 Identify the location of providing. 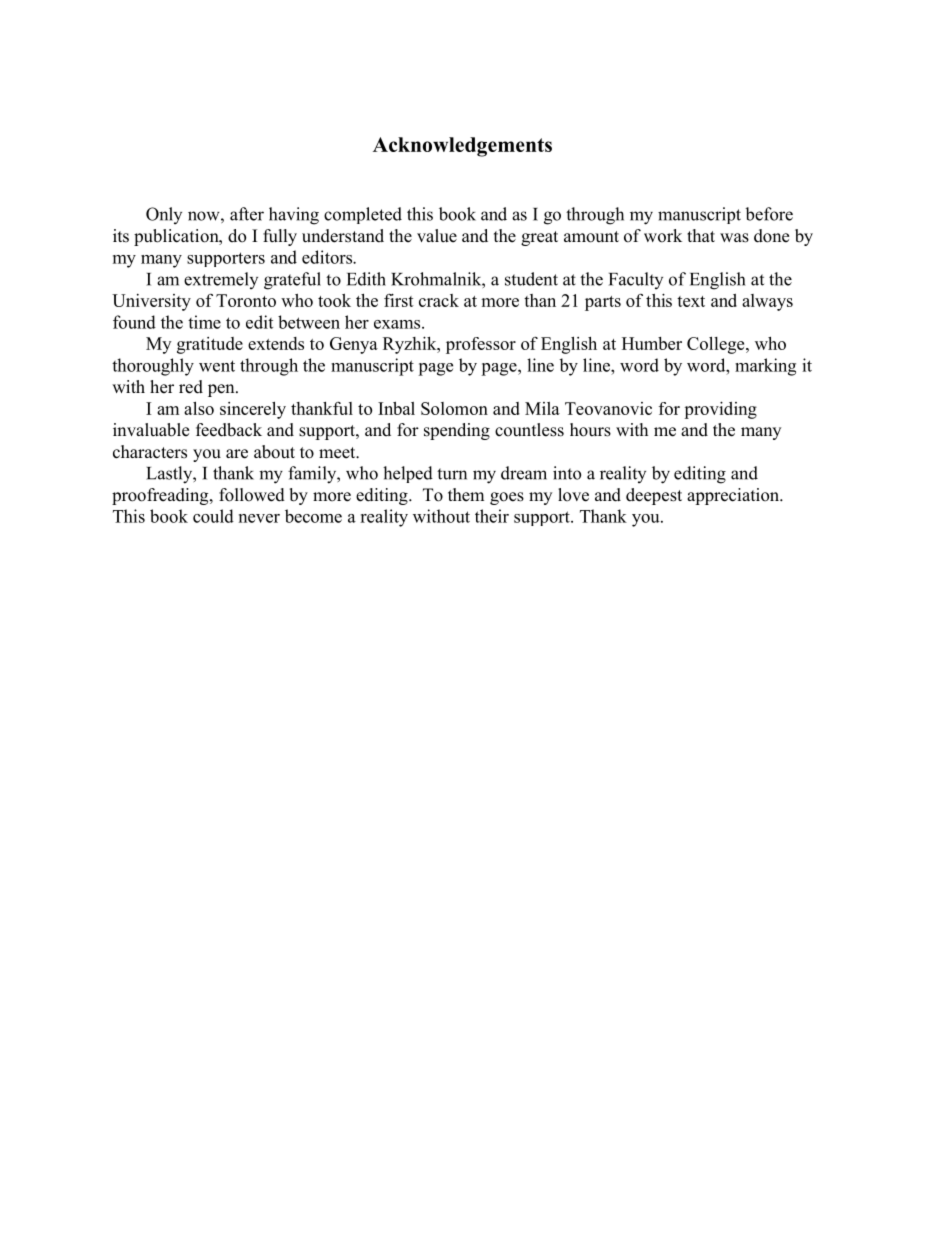
(720, 410).
